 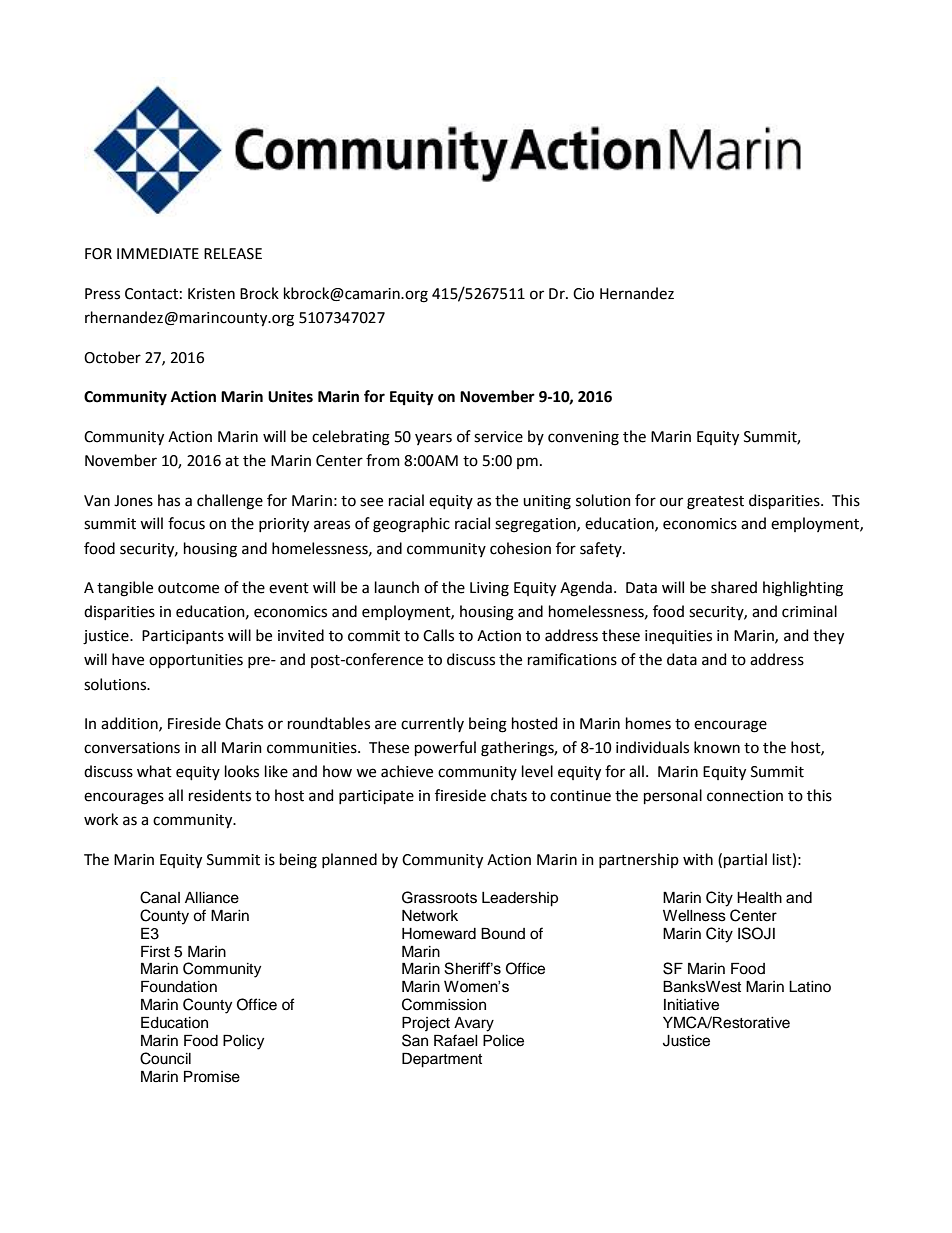 What do you see at coordinates (165, 1058) in the image?
I see `Council` at bounding box center [165, 1058].
